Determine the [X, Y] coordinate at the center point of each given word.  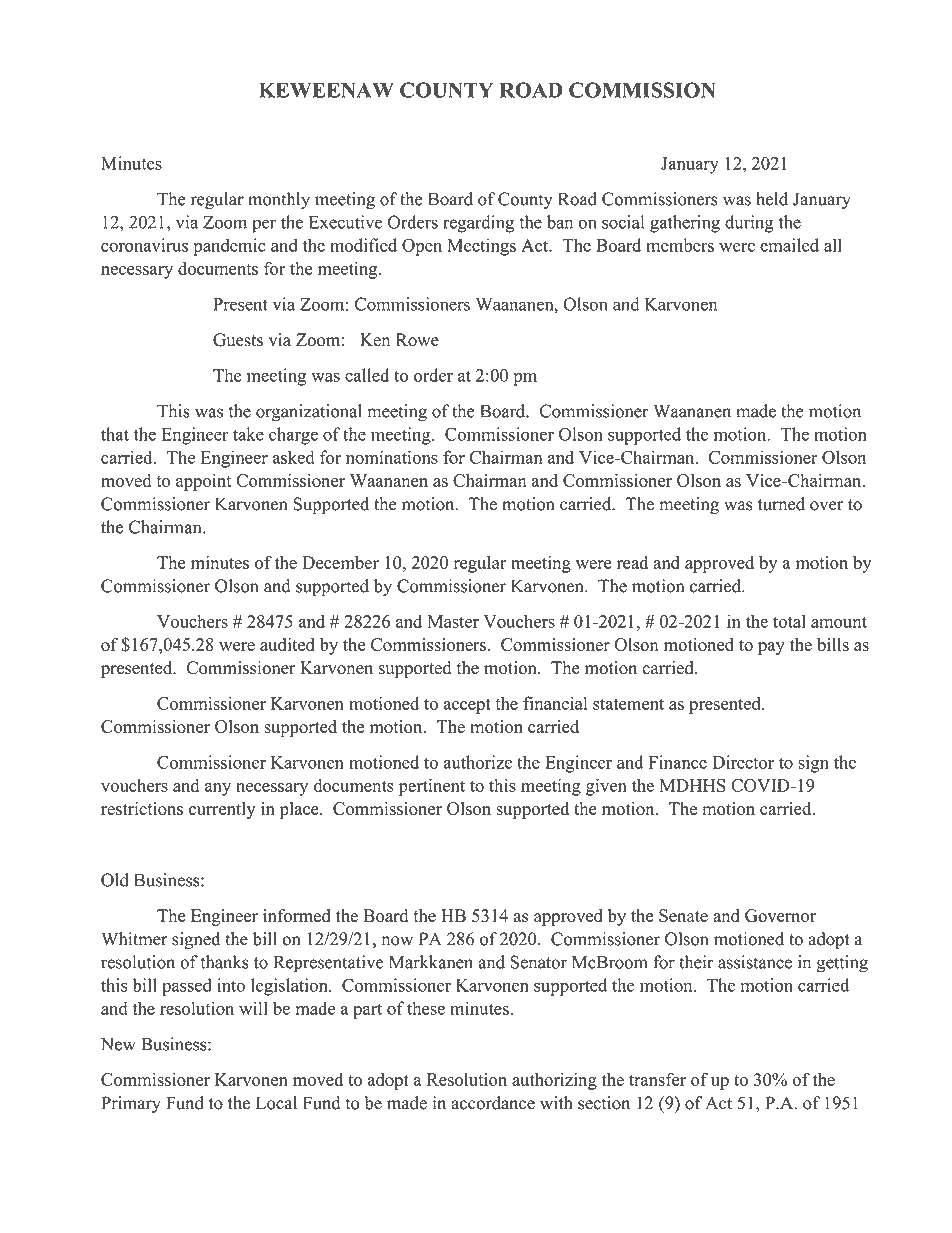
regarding [478, 224]
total [789, 621]
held [772, 199]
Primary [131, 1104]
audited [287, 644]
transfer [657, 1079]
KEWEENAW [326, 90]
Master [453, 621]
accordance [493, 1103]
